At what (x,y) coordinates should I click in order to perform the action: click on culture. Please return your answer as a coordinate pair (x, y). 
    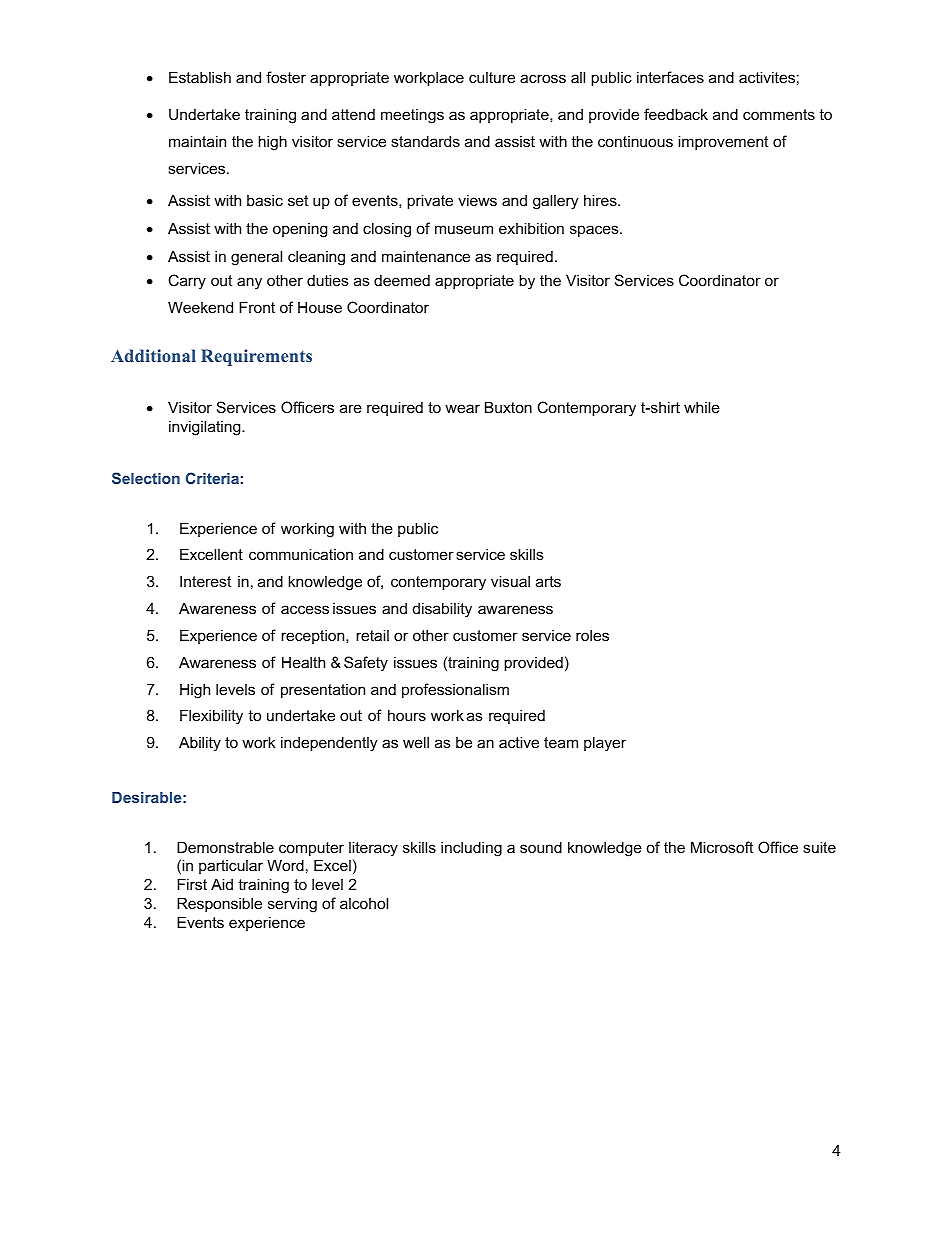
    Looking at the image, I should click on (492, 77).
